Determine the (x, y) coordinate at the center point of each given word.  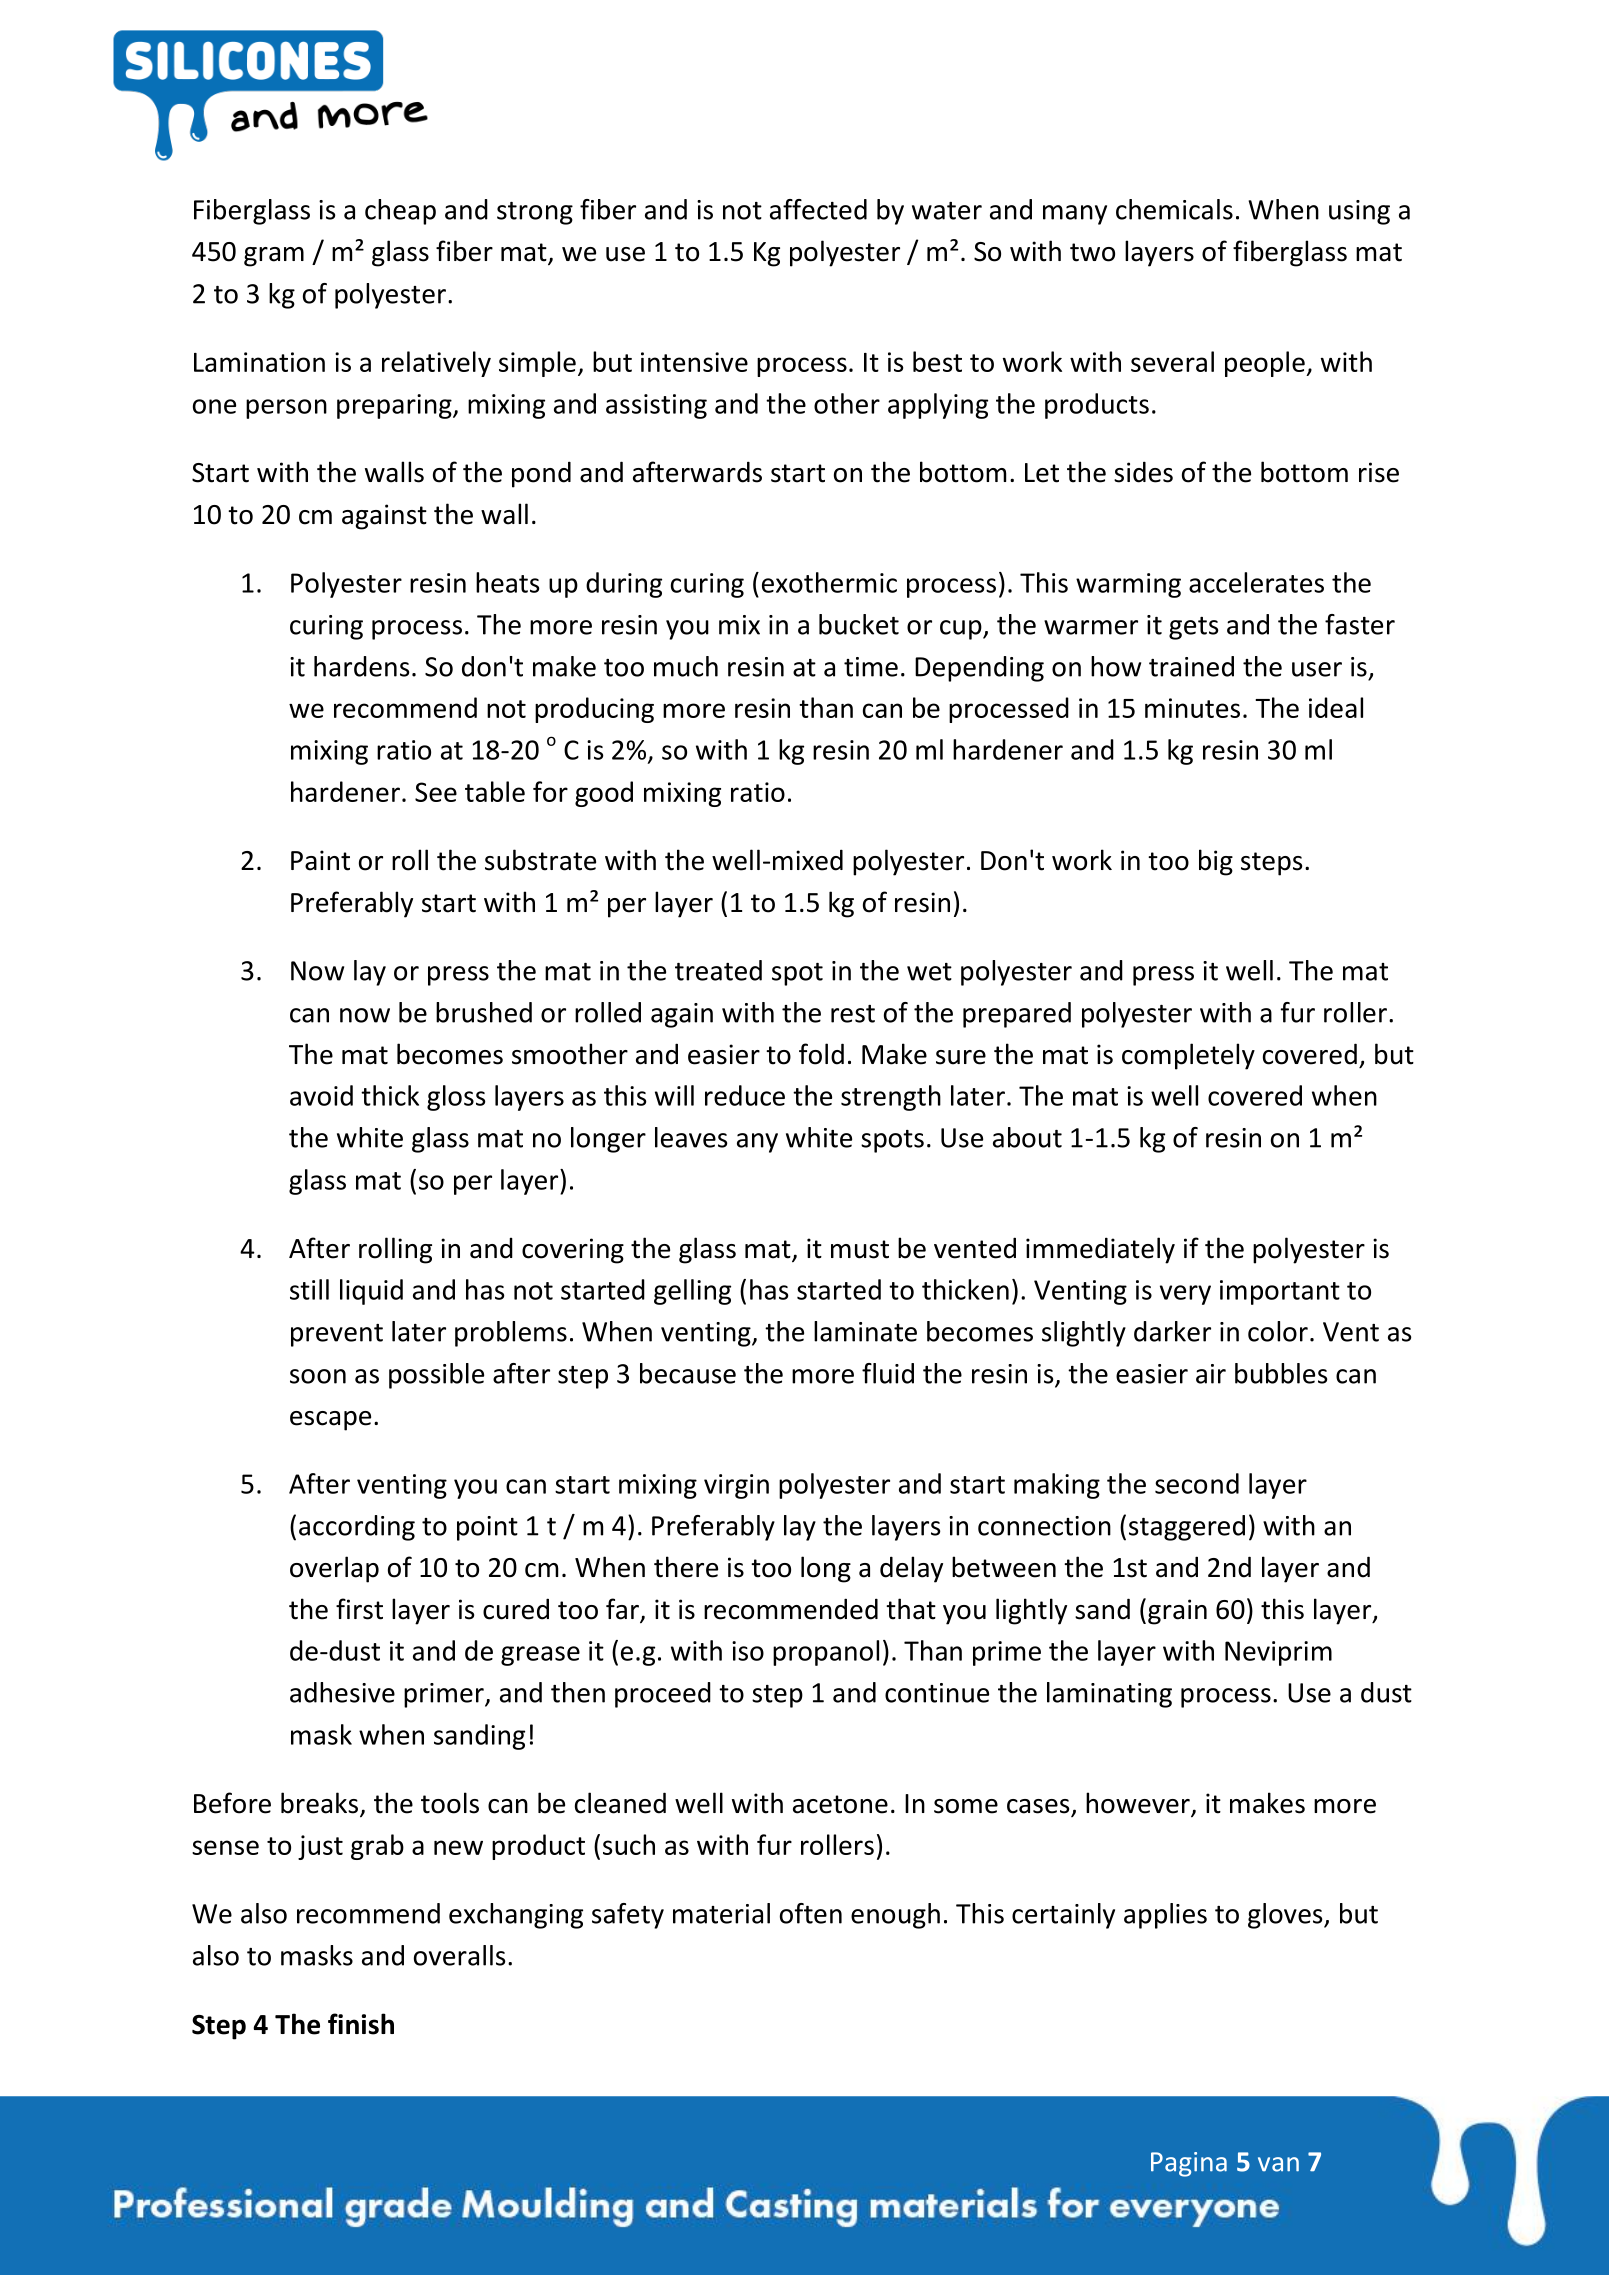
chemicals (1174, 209)
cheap (400, 212)
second (1197, 1483)
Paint (320, 860)
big (1216, 862)
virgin (736, 1486)
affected (818, 209)
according (357, 1528)
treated (718, 970)
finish (361, 2024)
